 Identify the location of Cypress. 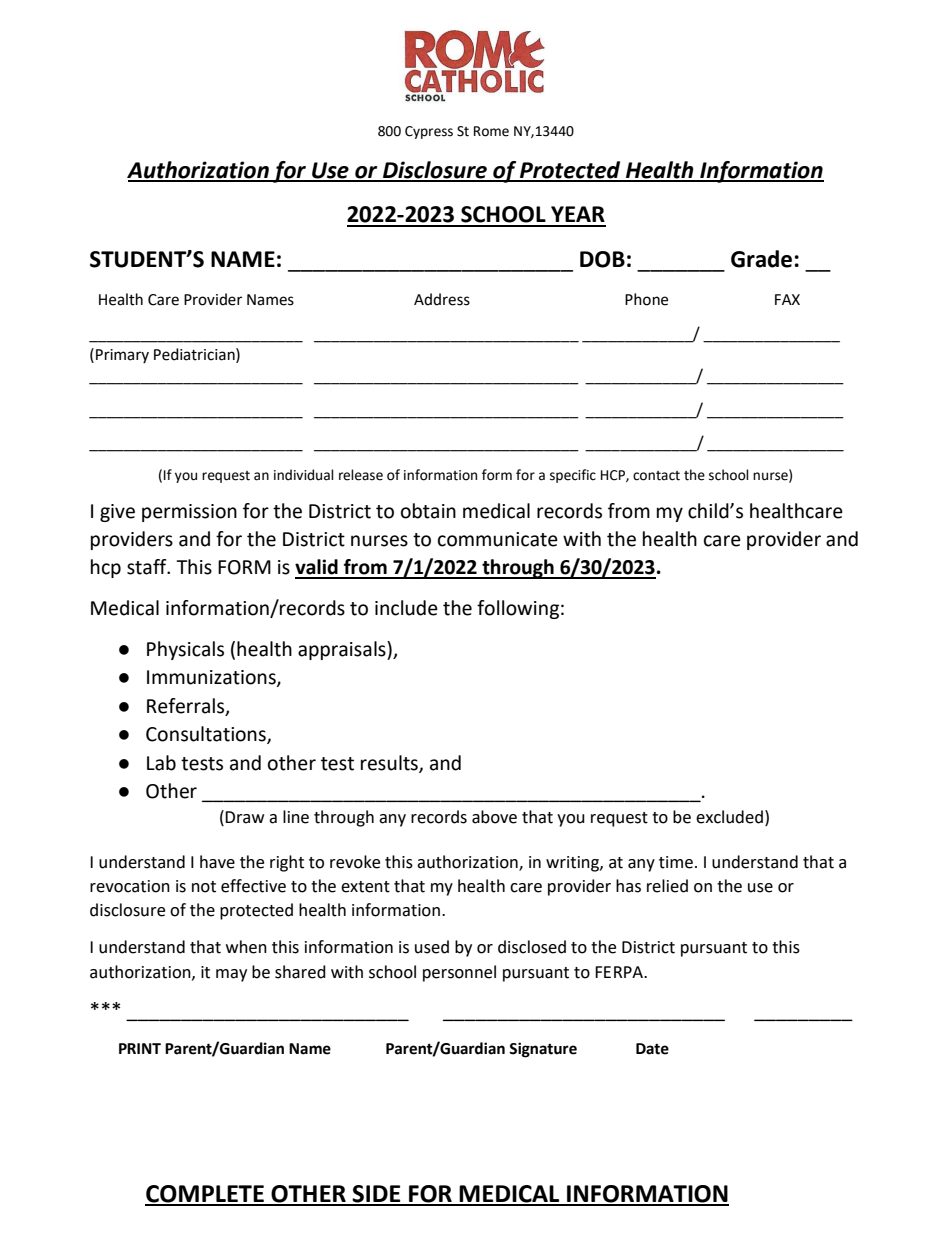
(429, 132).
